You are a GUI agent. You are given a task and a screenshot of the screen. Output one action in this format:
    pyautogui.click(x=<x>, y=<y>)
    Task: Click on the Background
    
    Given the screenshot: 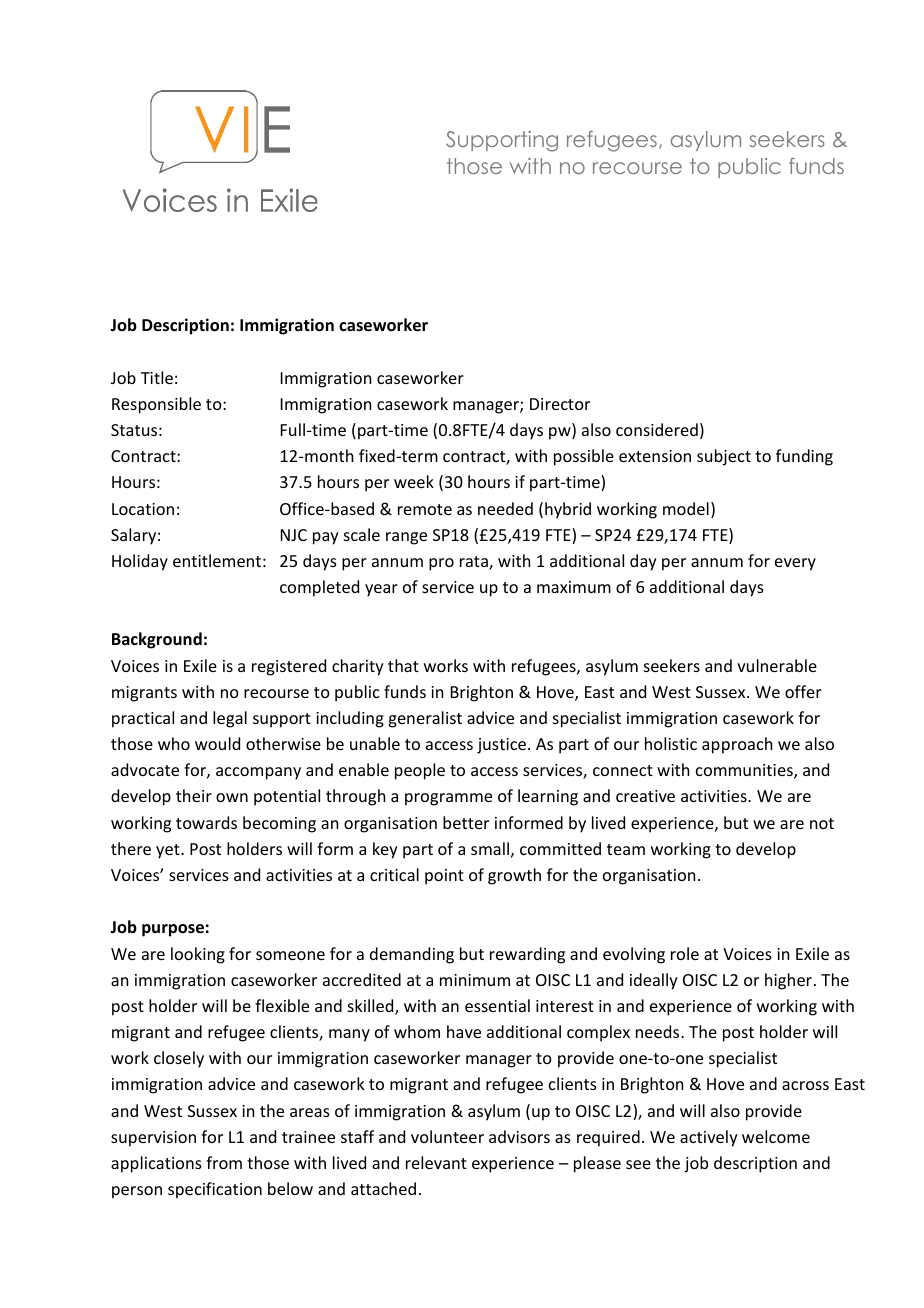 What is the action you would take?
    pyautogui.click(x=157, y=640)
